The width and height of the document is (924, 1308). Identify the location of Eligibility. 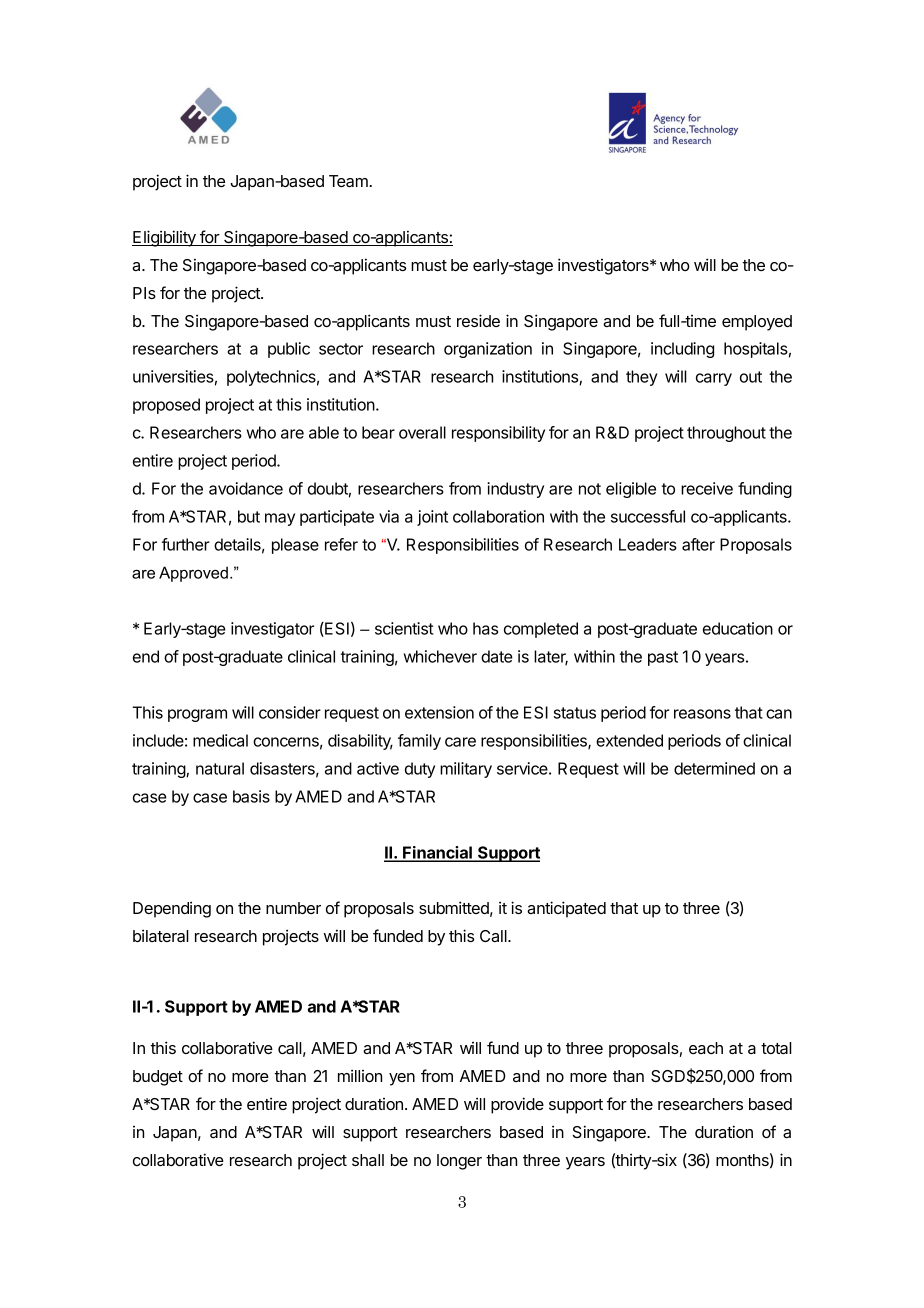
(165, 238).
